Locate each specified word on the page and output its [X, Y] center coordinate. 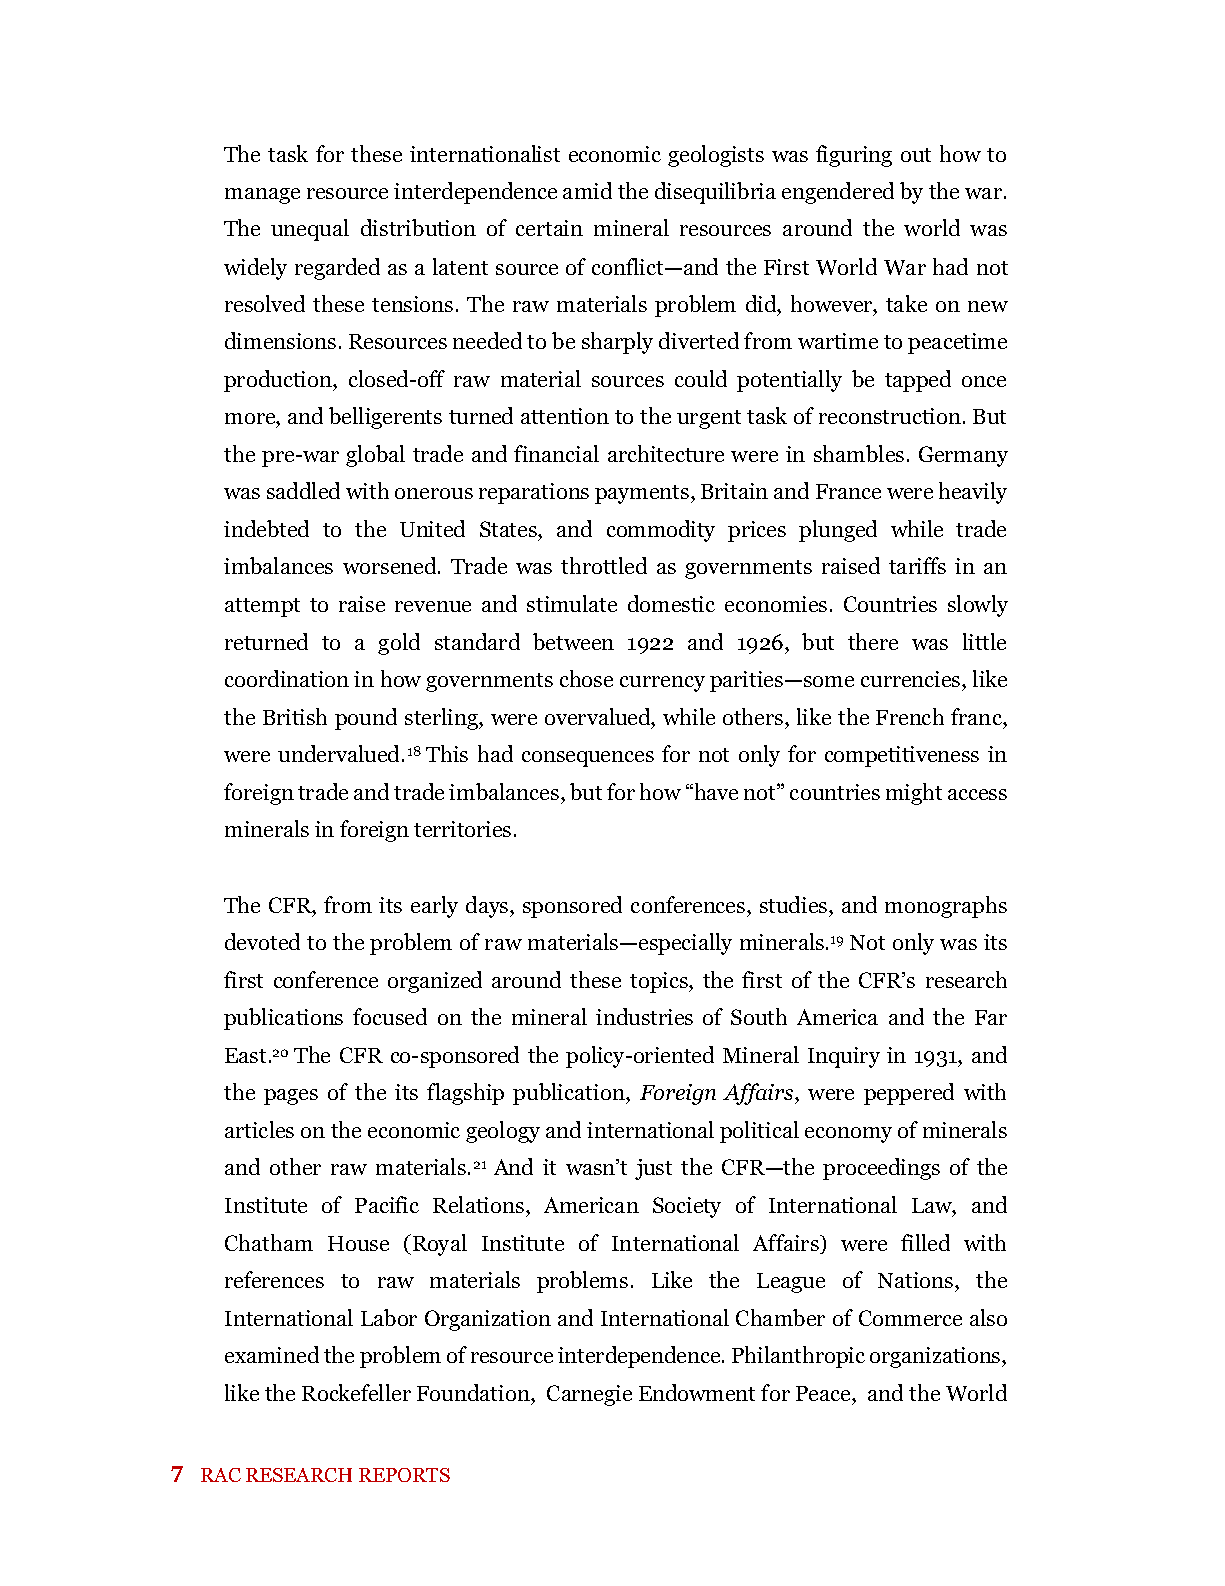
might [914, 794]
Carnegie [589, 1395]
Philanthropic [798, 1357]
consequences [588, 759]
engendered [838, 193]
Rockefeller [356, 1392]
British [295, 716]
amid [587, 190]
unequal [310, 230]
